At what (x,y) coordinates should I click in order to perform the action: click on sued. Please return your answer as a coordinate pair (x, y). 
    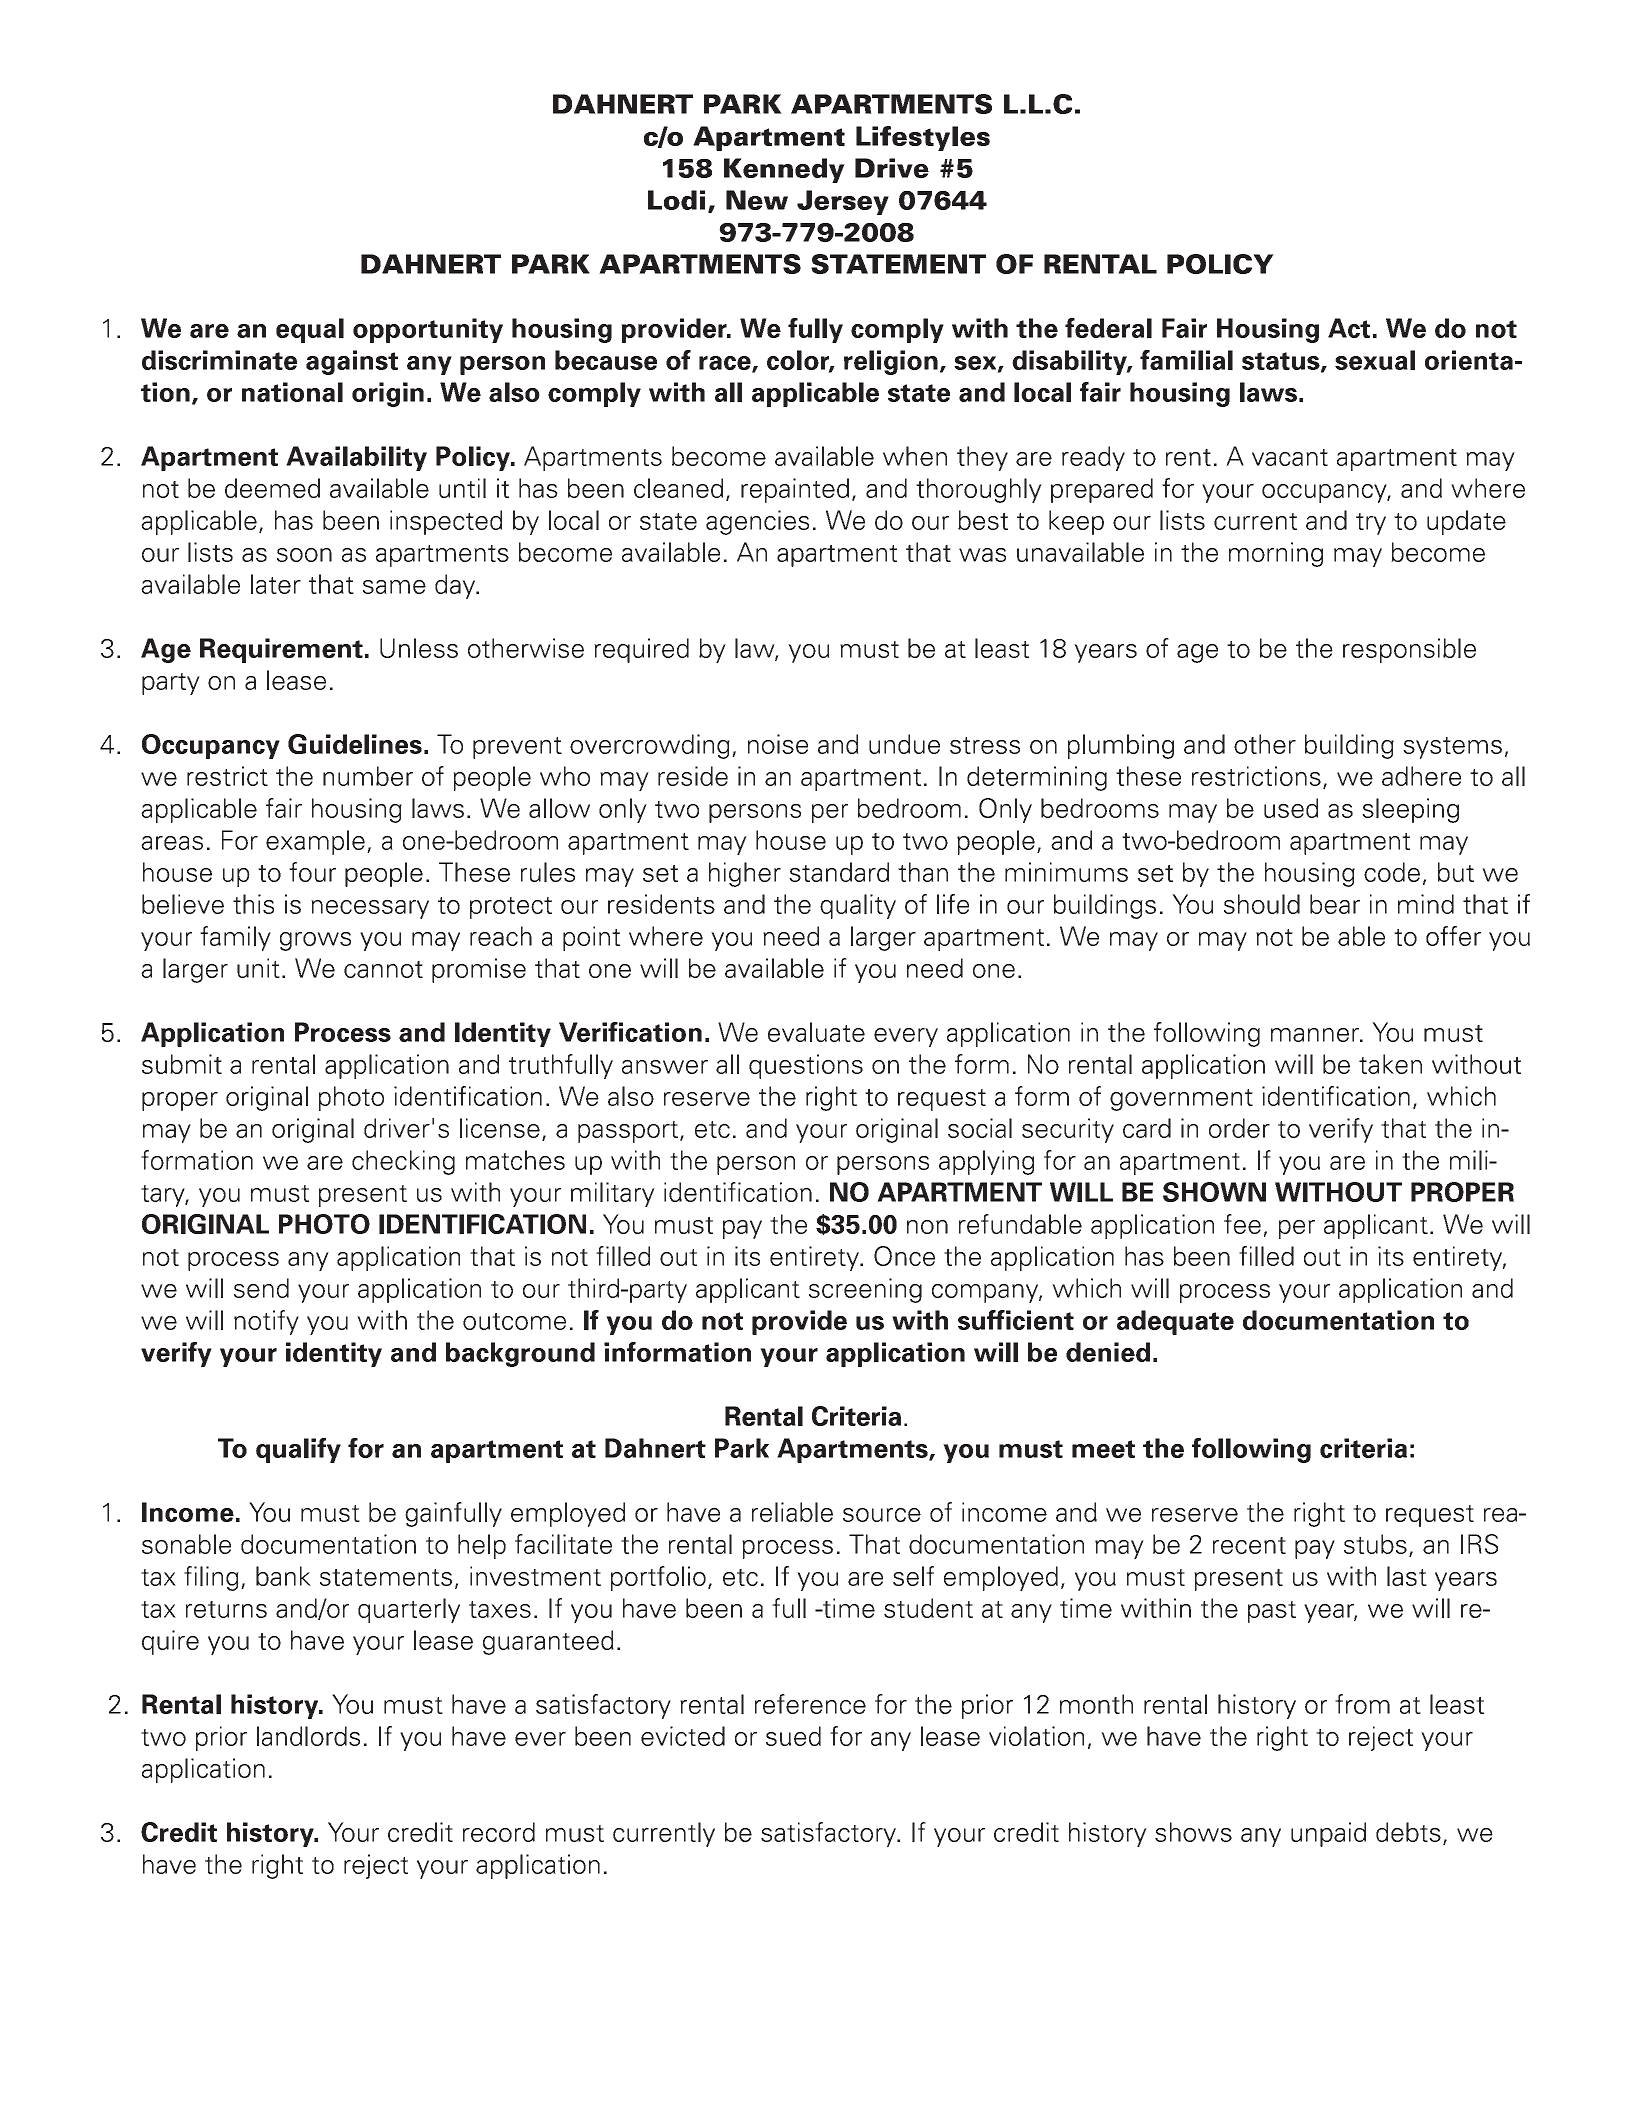
    Looking at the image, I should click on (793, 1736).
